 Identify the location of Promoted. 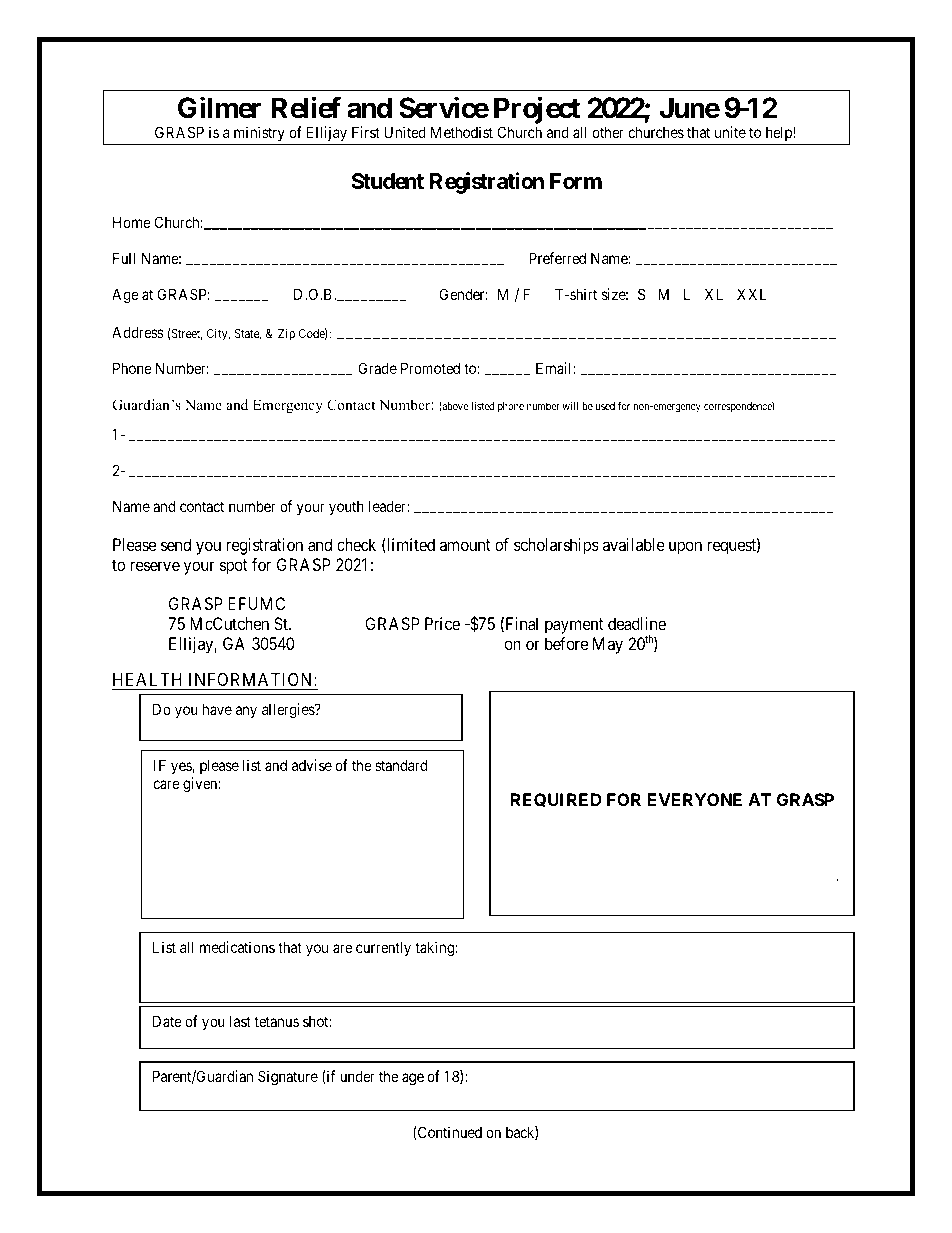
(430, 368).
